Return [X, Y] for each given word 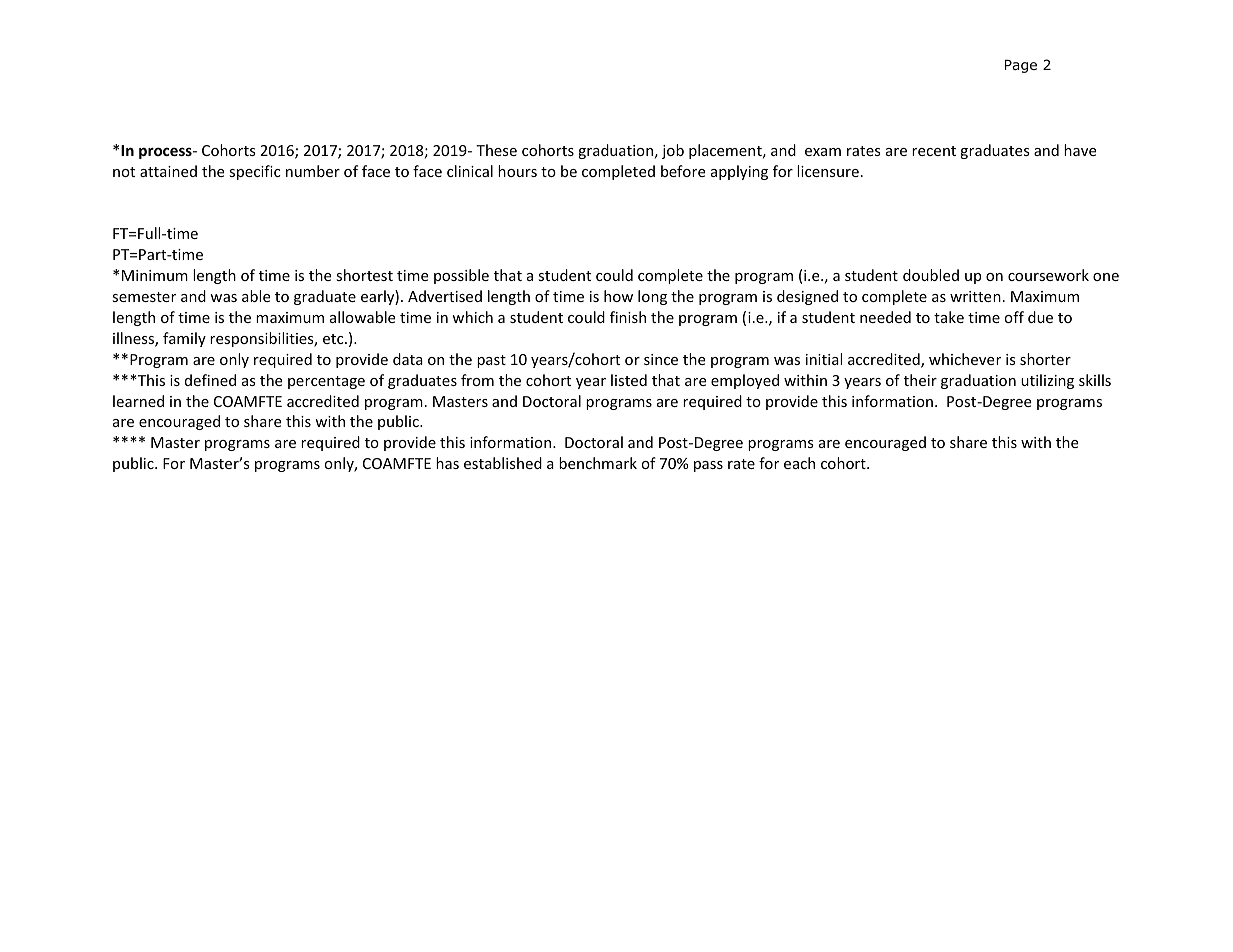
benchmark [598, 463]
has [447, 463]
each [799, 463]
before [683, 171]
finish [628, 317]
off [1014, 317]
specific [254, 172]
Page [1021, 66]
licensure [828, 171]
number [313, 171]
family [184, 339]
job [673, 151]
